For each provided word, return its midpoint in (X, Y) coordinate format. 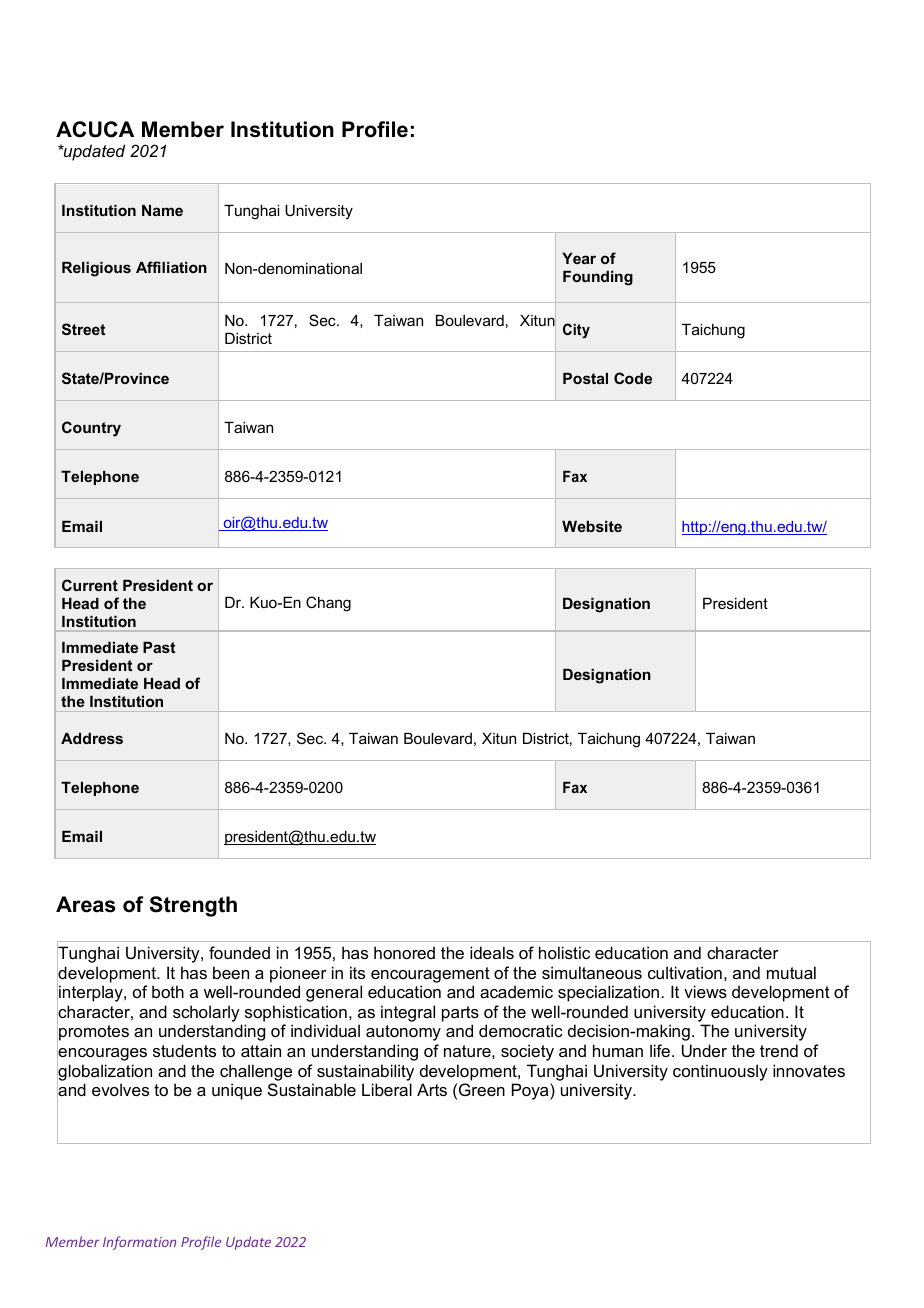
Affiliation (171, 267)
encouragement (430, 975)
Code (633, 378)
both (168, 991)
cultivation (685, 972)
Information (139, 1243)
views (705, 991)
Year (579, 258)
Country (91, 429)
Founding (598, 278)
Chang (328, 604)
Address (92, 738)
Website (592, 526)
